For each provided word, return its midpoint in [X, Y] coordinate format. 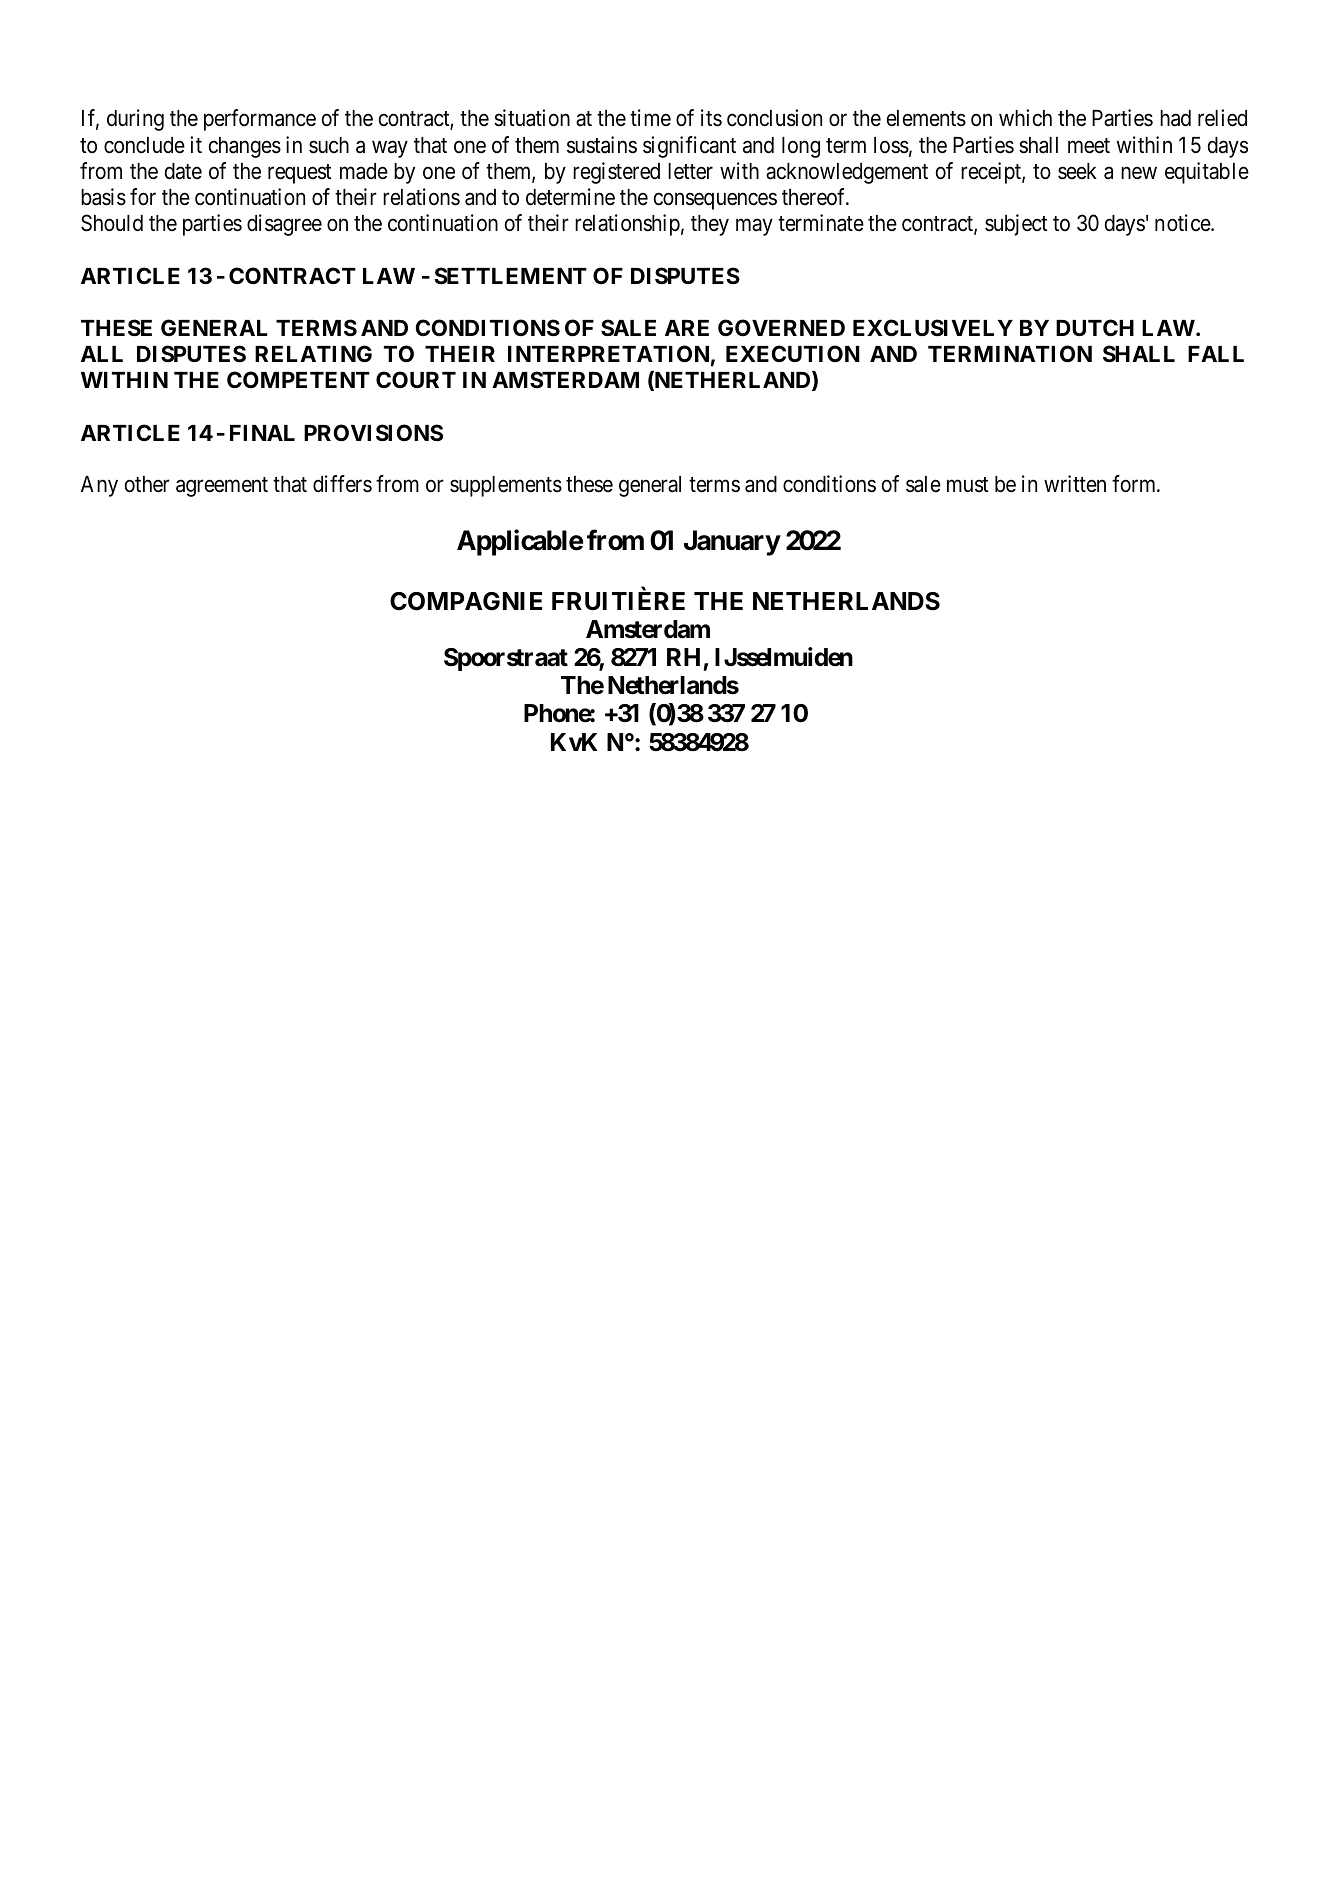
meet [1089, 146]
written [1075, 484]
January [732, 543]
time [650, 118]
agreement [222, 487]
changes [245, 147]
